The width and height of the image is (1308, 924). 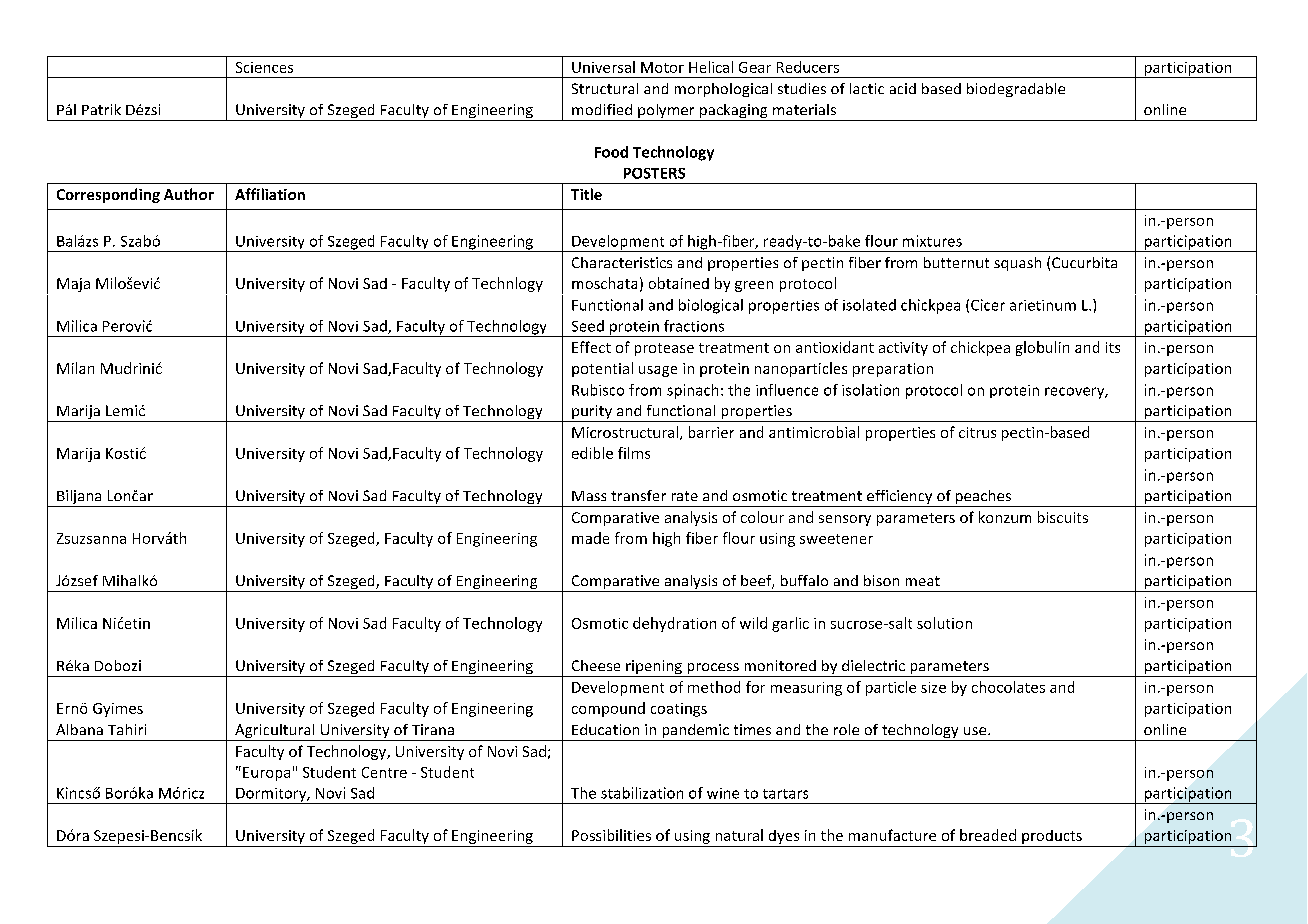 What do you see at coordinates (592, 453) in the image?
I see `edible` at bounding box center [592, 453].
